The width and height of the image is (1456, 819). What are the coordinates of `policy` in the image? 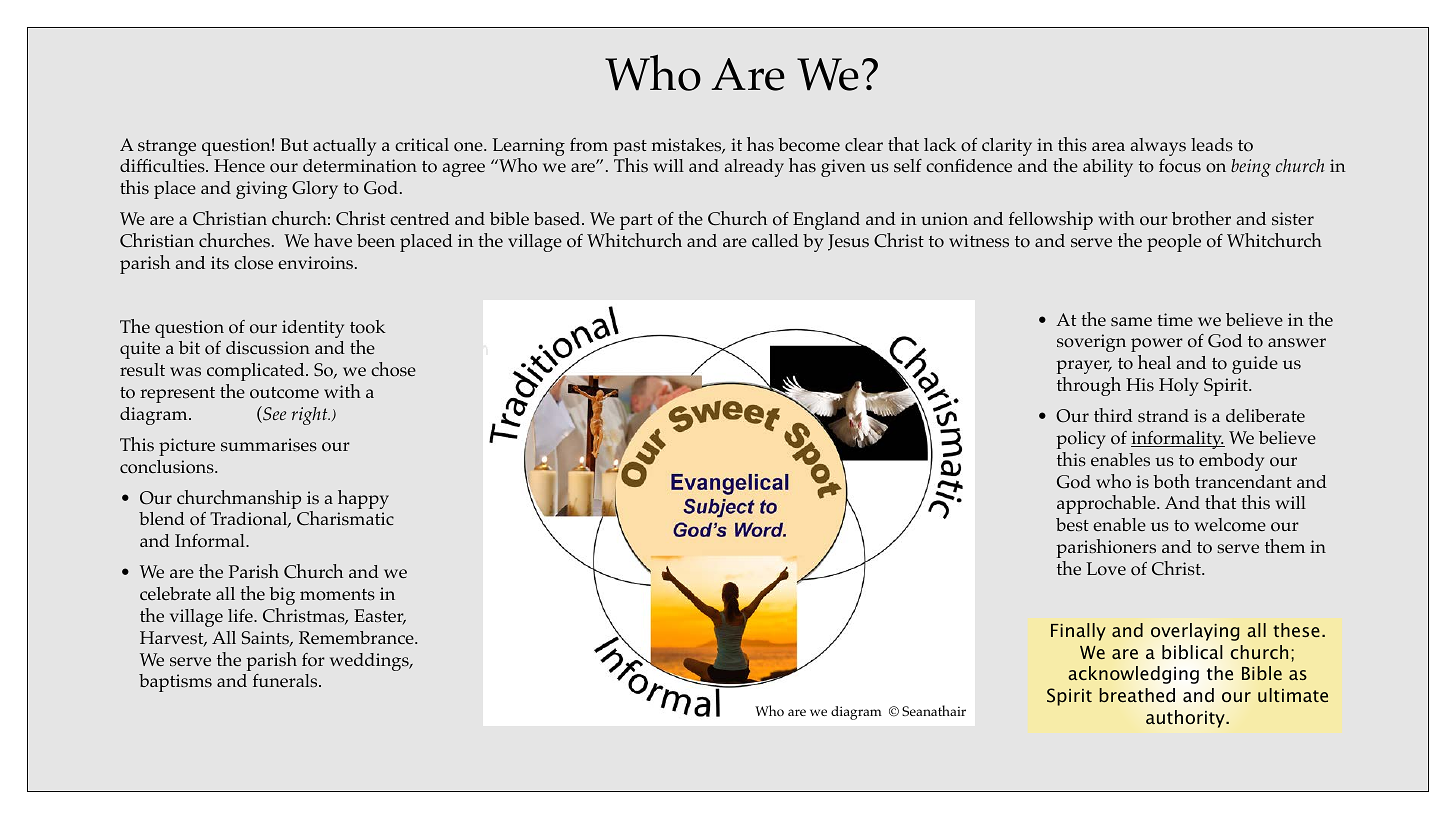 It's located at (1081, 440).
